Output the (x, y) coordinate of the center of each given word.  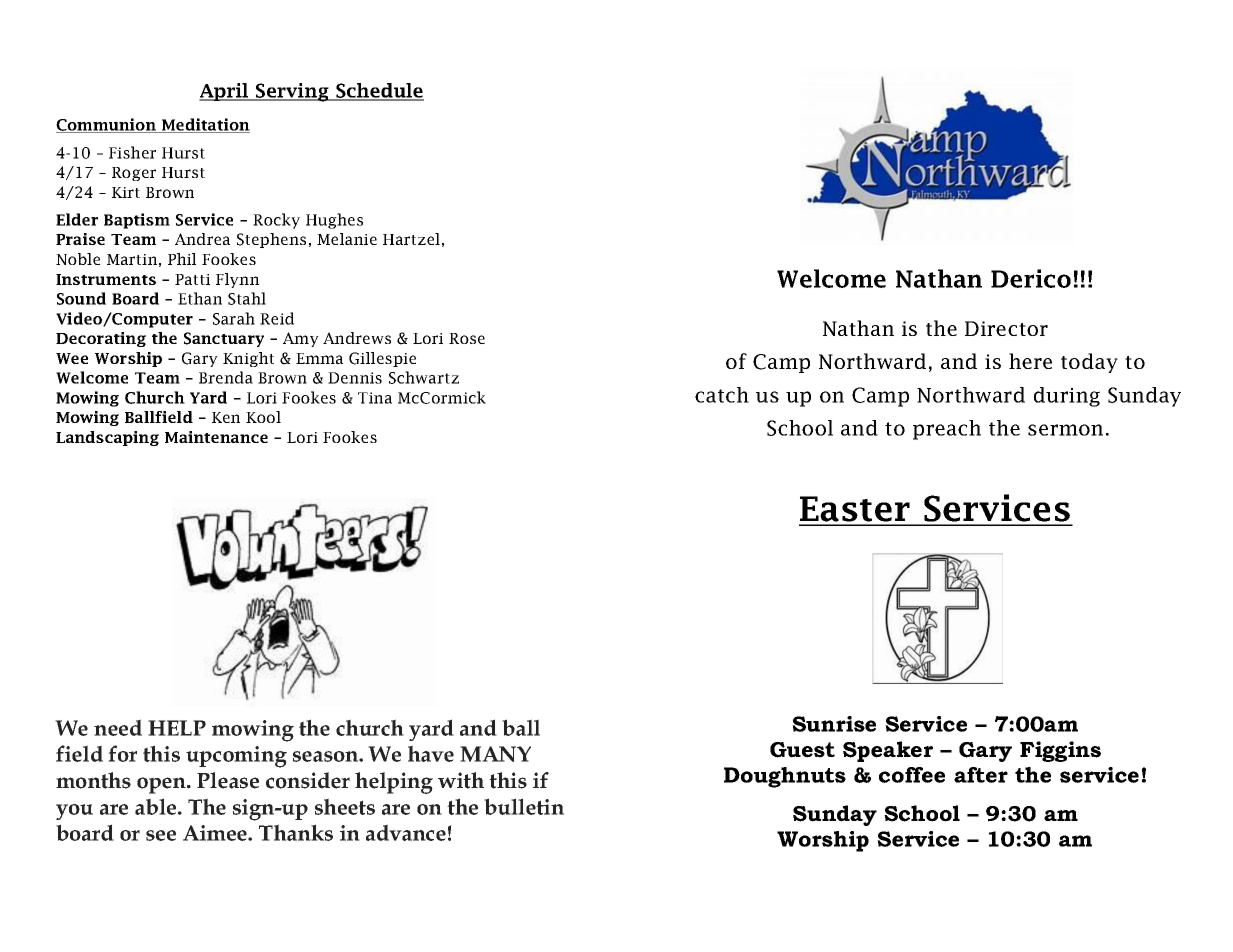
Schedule (379, 91)
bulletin (524, 806)
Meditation (205, 125)
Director (1006, 328)
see (161, 835)
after (981, 775)
